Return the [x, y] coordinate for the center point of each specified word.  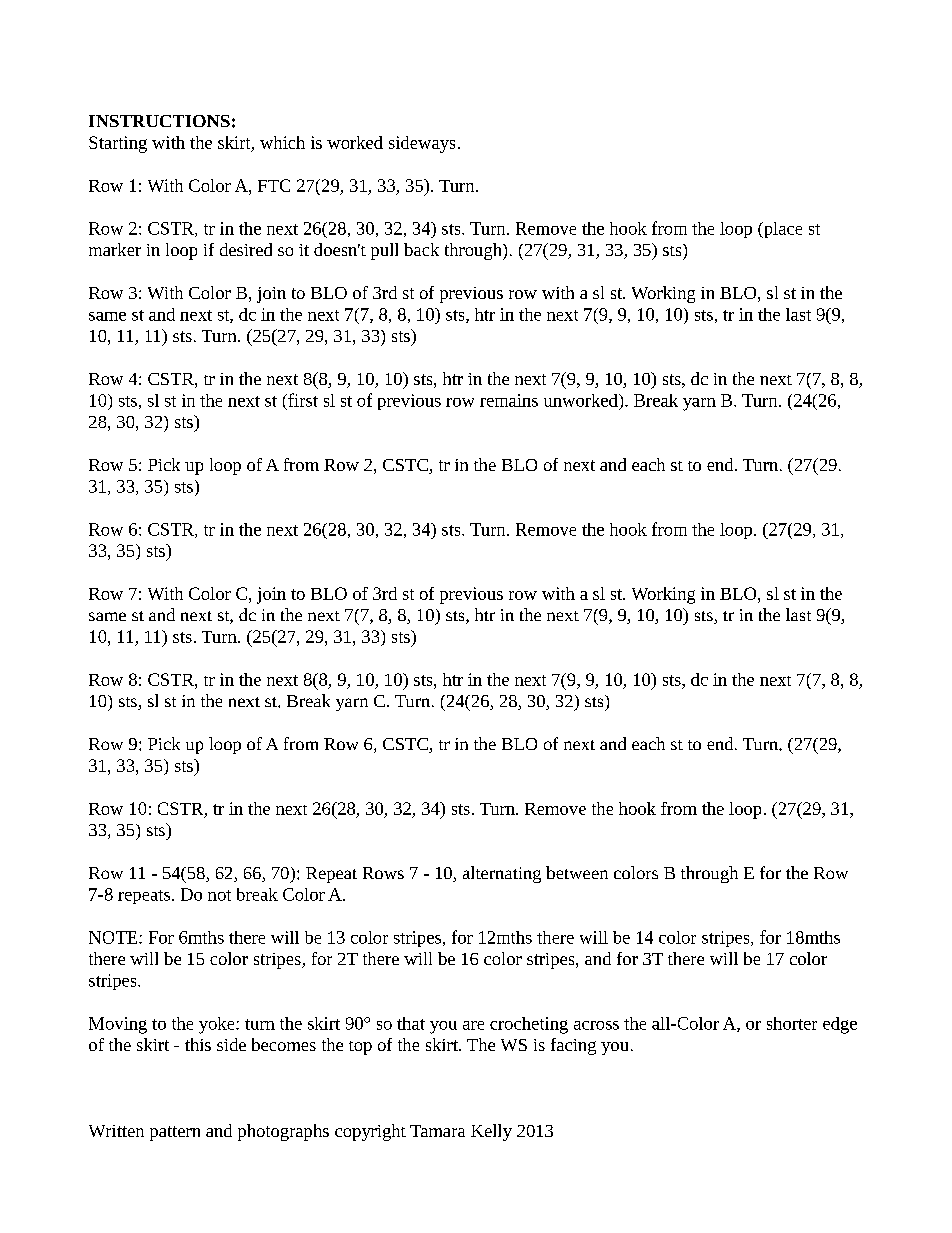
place [782, 230]
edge [840, 1025]
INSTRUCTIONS [159, 121]
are [473, 1025]
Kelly [491, 1132]
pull [384, 251]
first [302, 400]
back [421, 249]
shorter [792, 1023]
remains [509, 400]
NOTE [114, 937]
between [577, 872]
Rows [383, 873]
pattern [175, 1133]
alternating [502, 874]
